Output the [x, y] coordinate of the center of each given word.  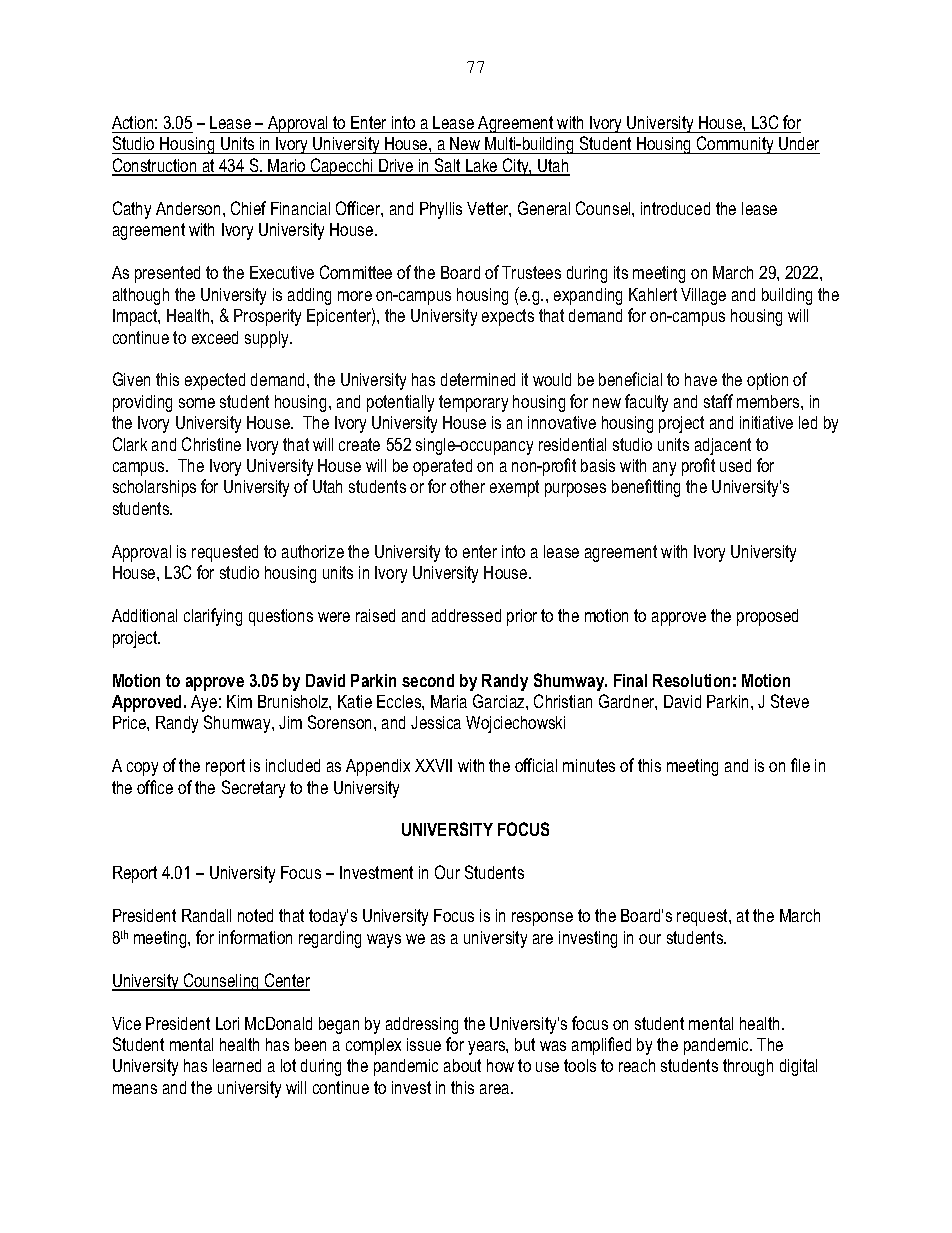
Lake [482, 167]
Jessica [436, 722]
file [800, 765]
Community [735, 145]
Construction [155, 166]
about [462, 1065]
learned [237, 1065]
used [735, 465]
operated [442, 467]
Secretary [253, 789]
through [748, 1067]
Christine [211, 444]
